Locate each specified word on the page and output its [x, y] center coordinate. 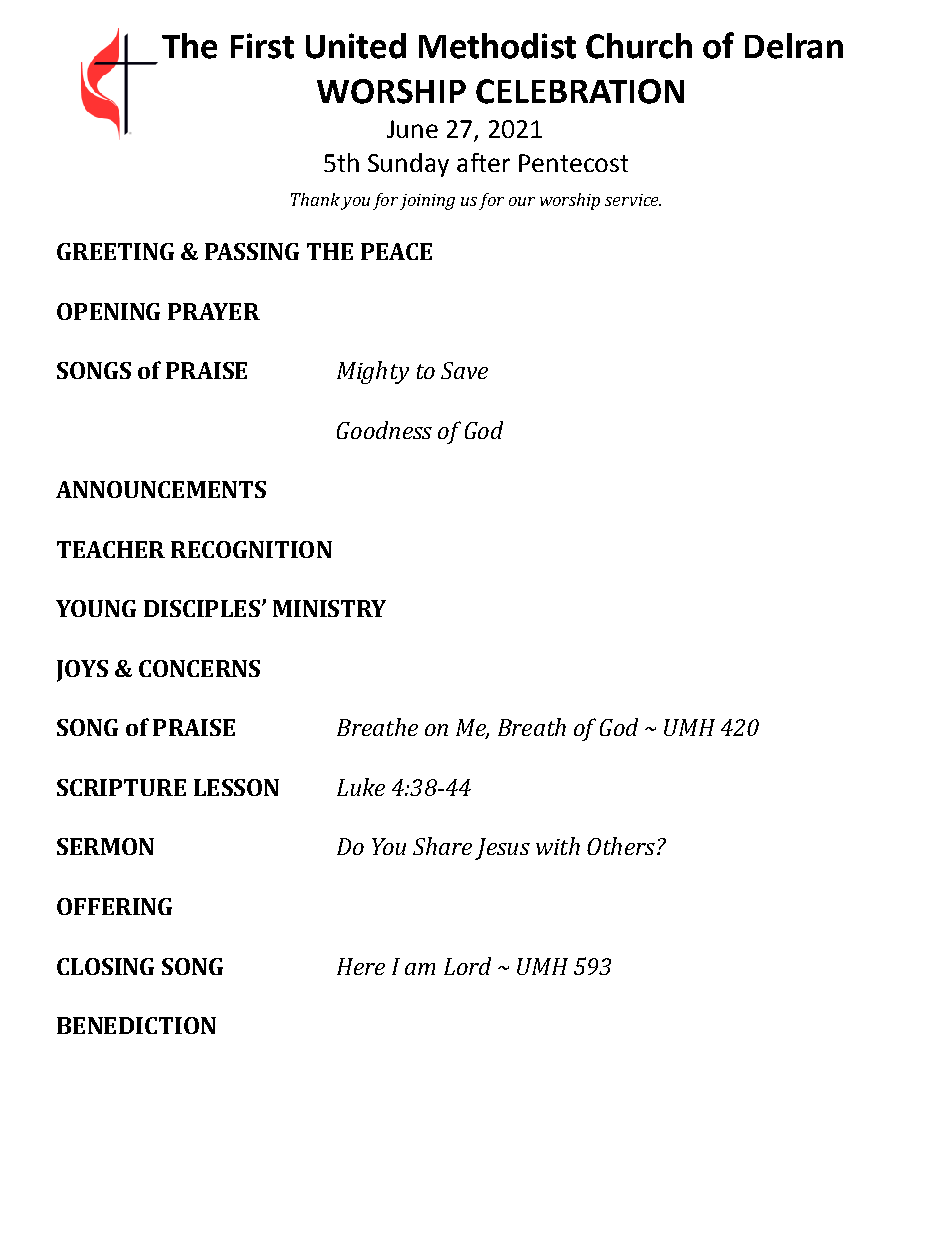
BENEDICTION [136, 1025]
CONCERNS [199, 668]
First [262, 46]
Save [464, 370]
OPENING [108, 311]
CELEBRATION [580, 91]
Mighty [373, 372]
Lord [467, 966]
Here [361, 966]
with [558, 846]
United [356, 46]
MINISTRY [329, 608]
